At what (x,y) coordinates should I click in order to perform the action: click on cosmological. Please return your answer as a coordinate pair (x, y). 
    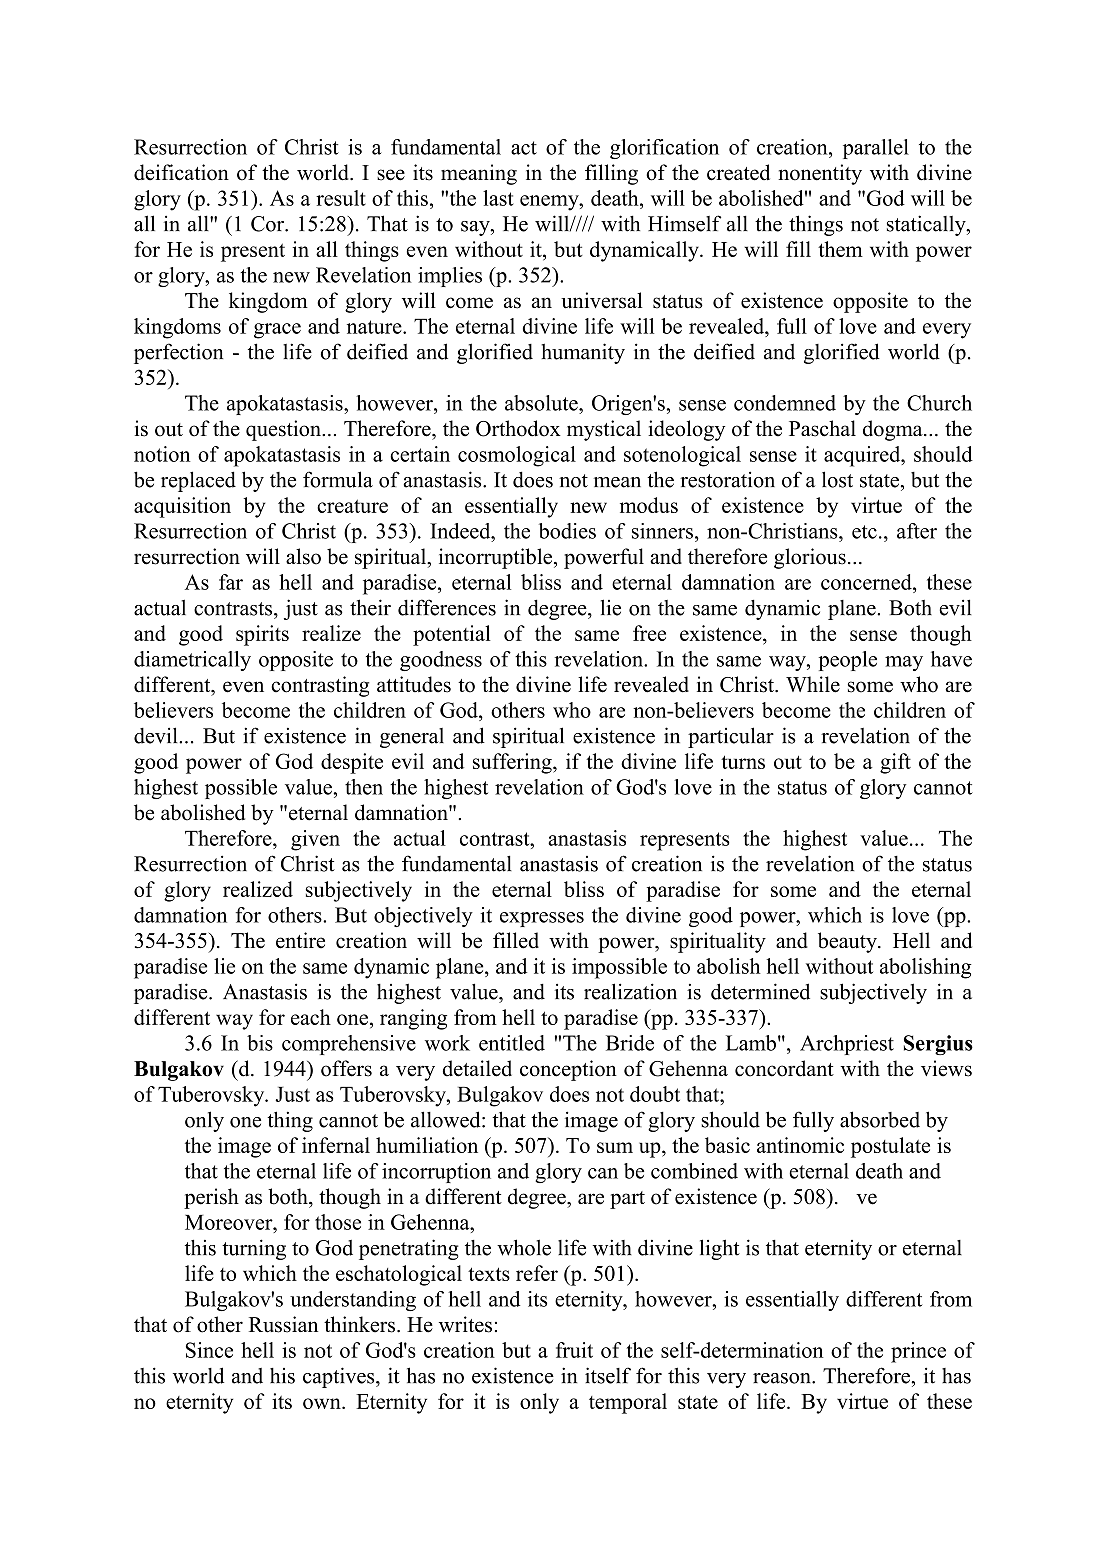
    Looking at the image, I should click on (517, 456).
